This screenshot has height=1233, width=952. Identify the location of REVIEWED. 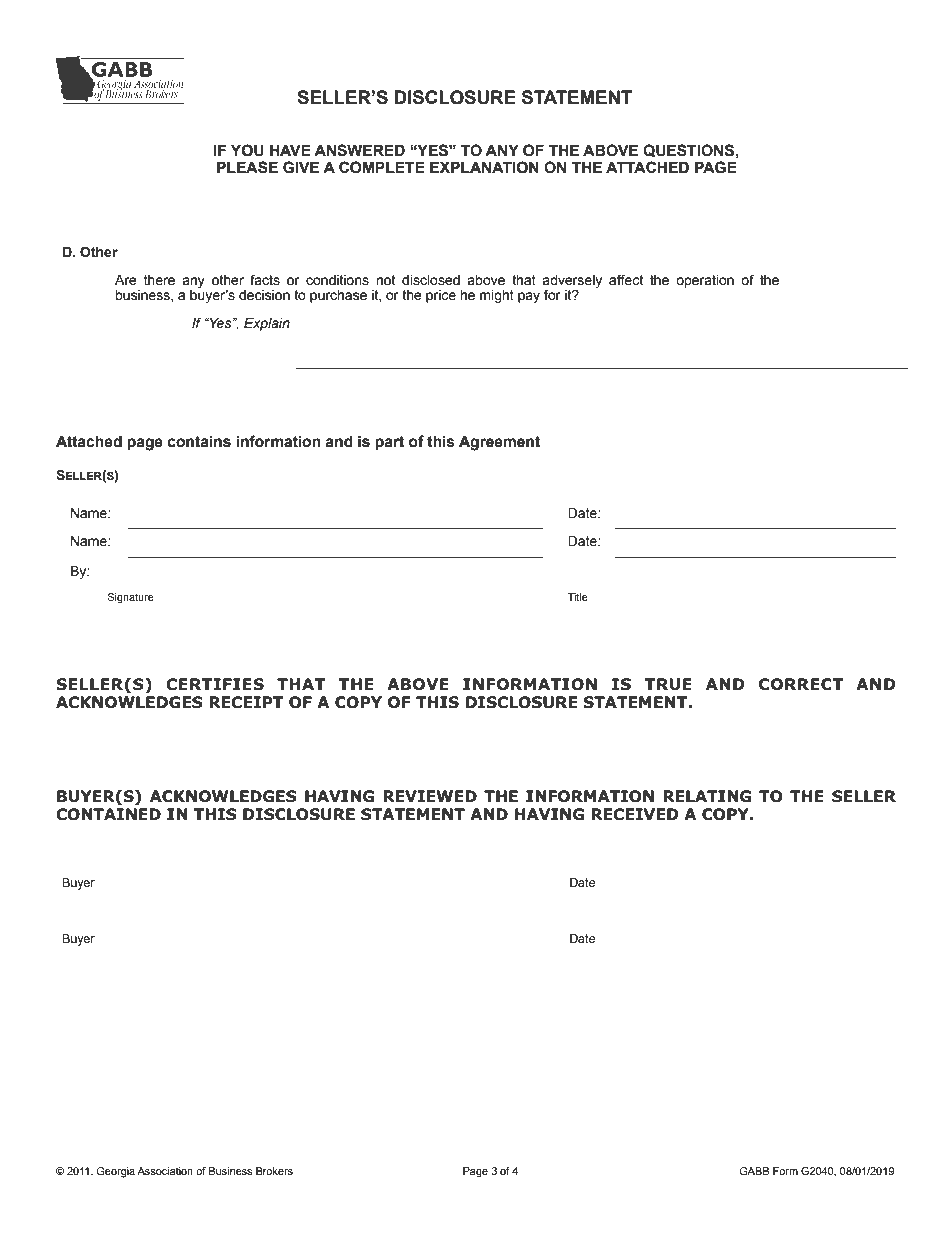
(430, 796).
